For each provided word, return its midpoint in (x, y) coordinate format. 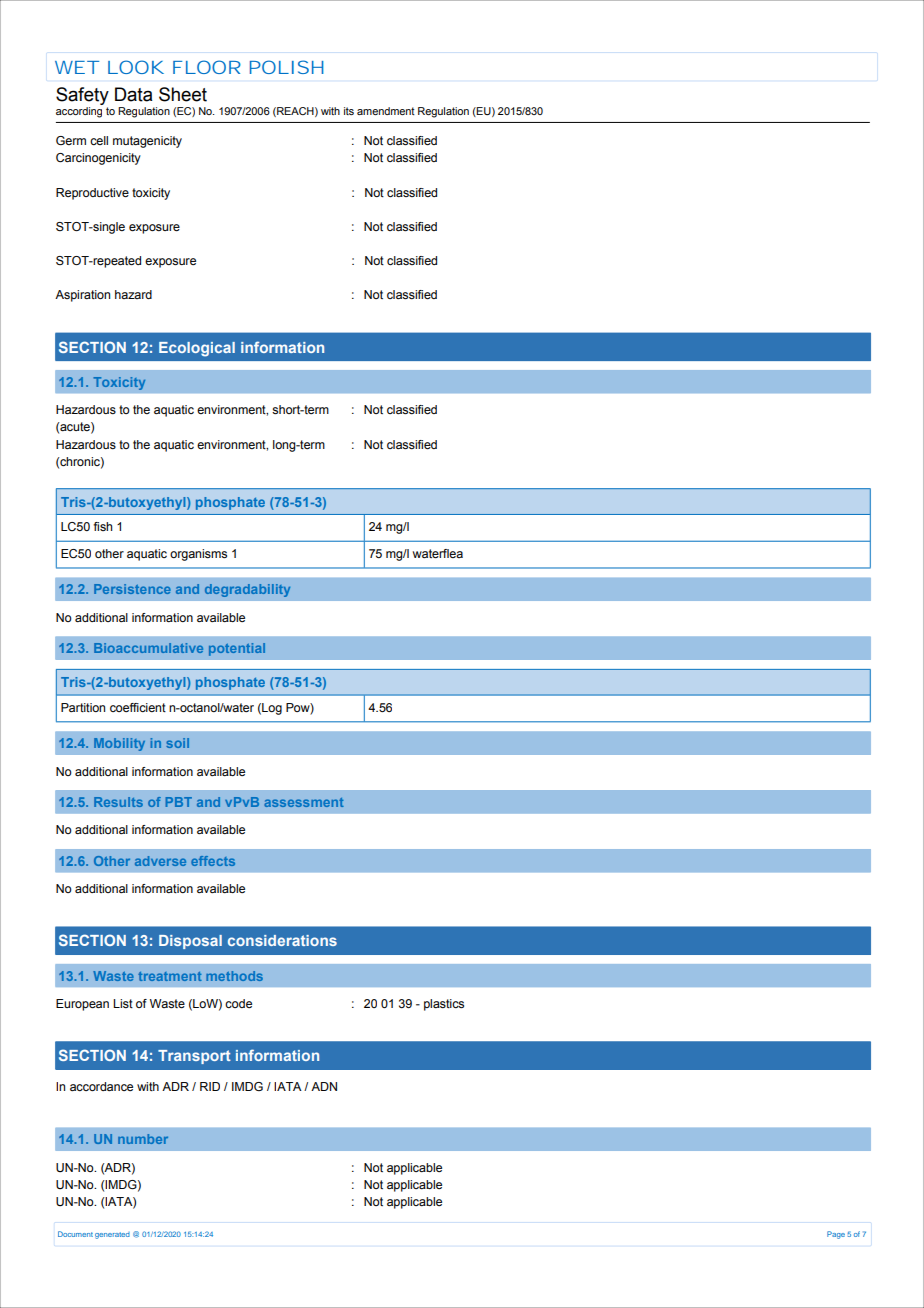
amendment (386, 111)
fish (103, 526)
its (349, 111)
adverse (160, 861)
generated (112, 1235)
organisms (198, 555)
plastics (444, 1005)
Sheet (183, 94)
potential (237, 649)
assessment (304, 802)
